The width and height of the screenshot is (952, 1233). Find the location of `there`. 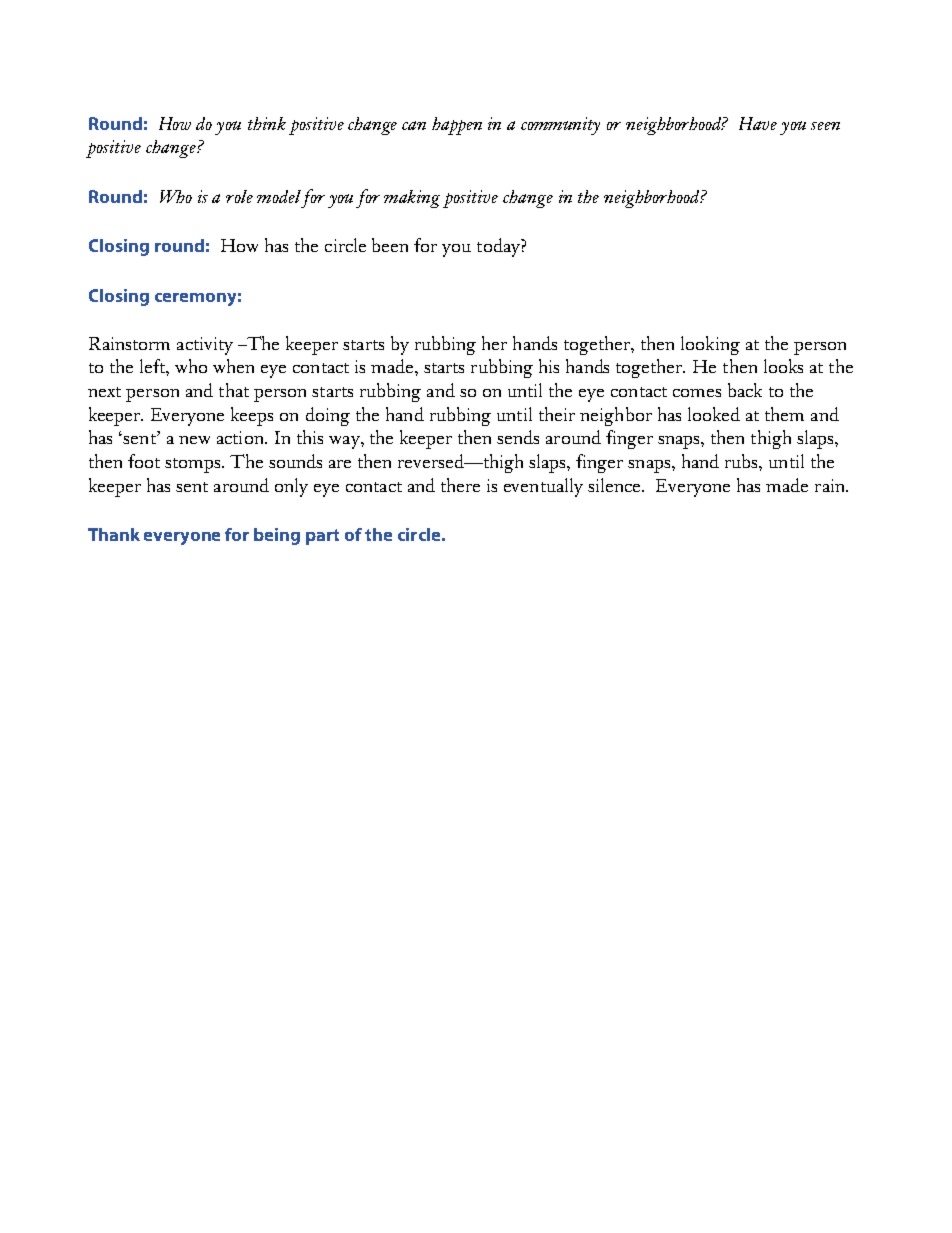

there is located at coordinates (460, 485).
